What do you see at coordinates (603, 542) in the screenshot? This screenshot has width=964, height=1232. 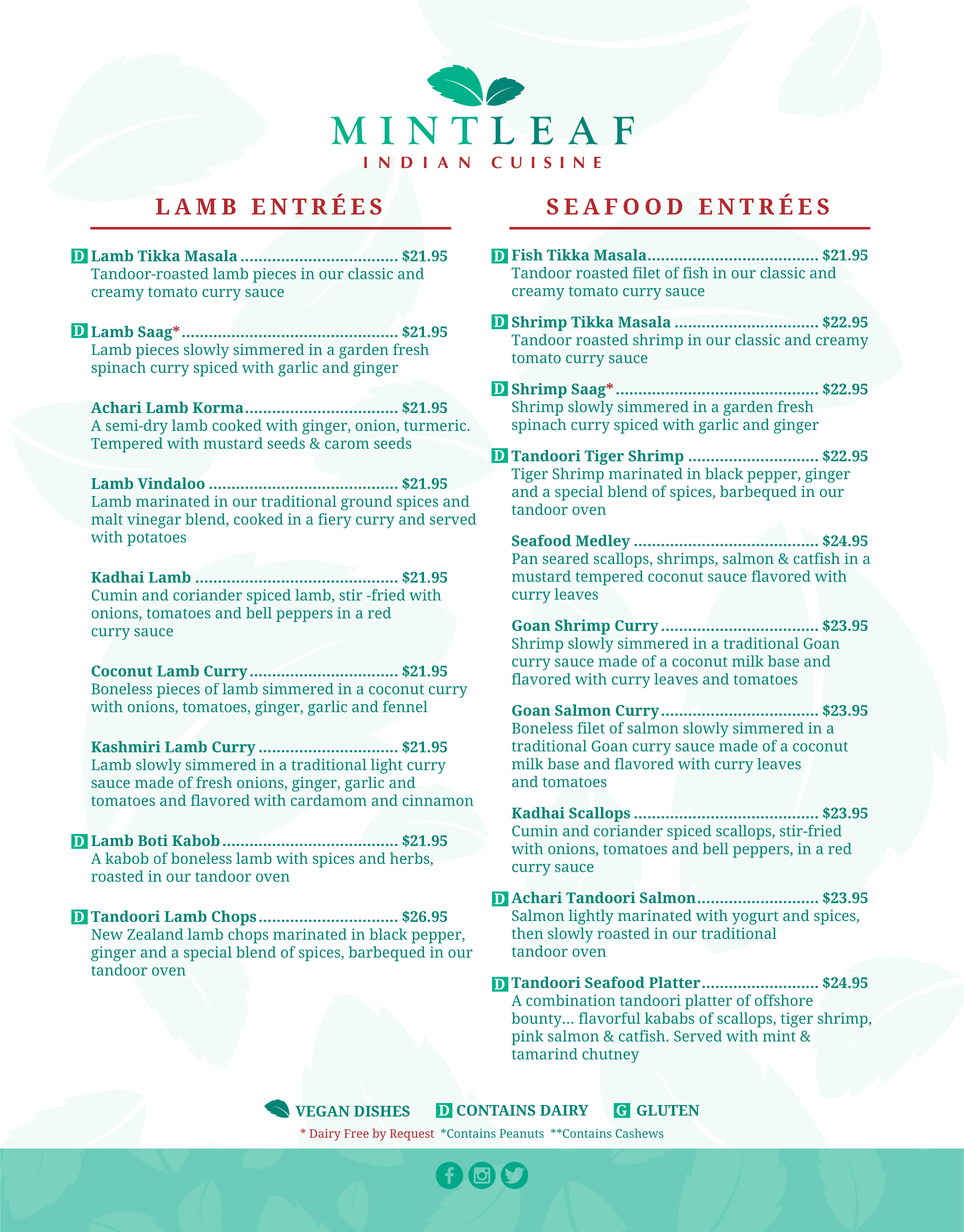 I see `Medley` at bounding box center [603, 542].
